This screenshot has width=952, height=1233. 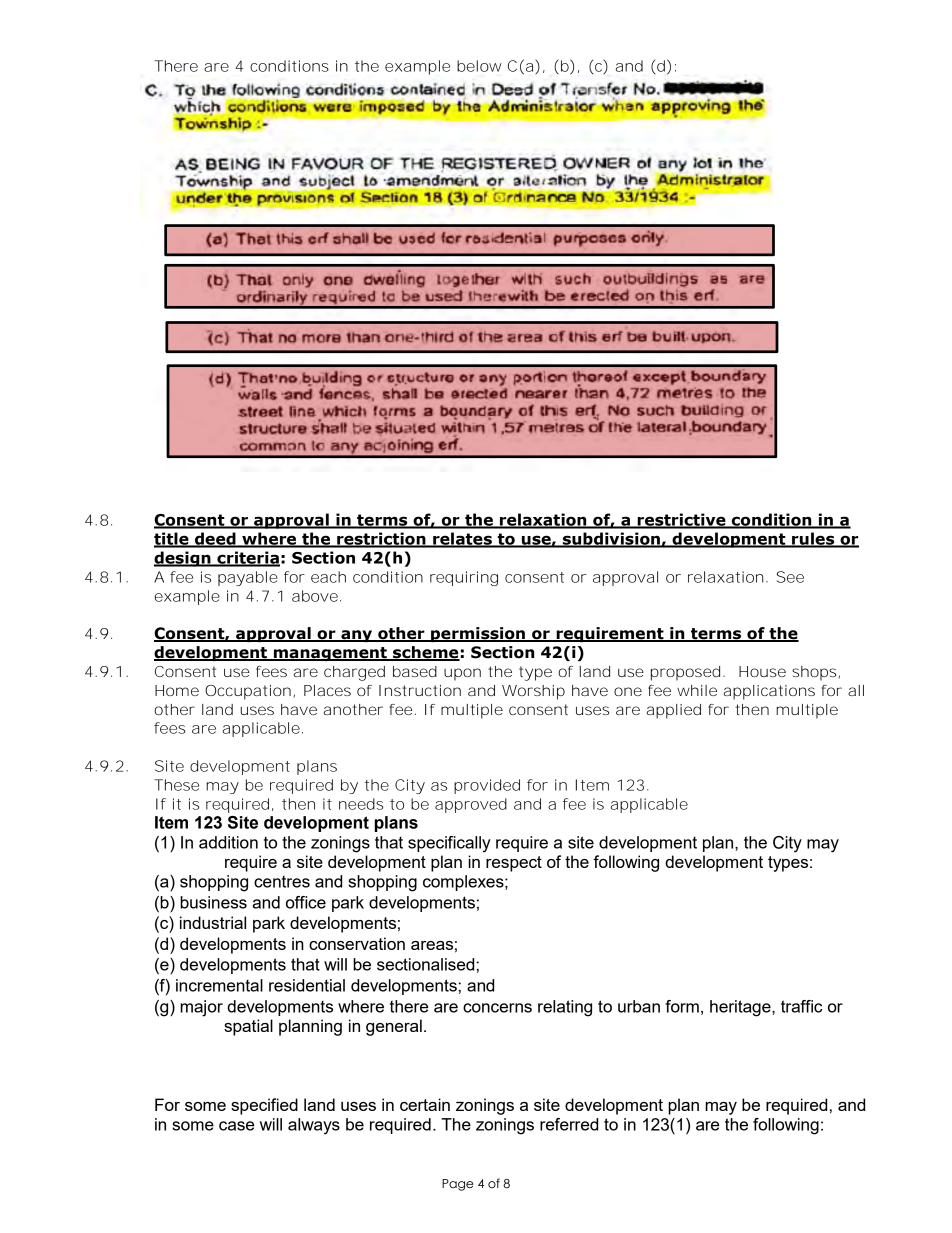 What do you see at coordinates (479, 66) in the screenshot?
I see `below` at bounding box center [479, 66].
